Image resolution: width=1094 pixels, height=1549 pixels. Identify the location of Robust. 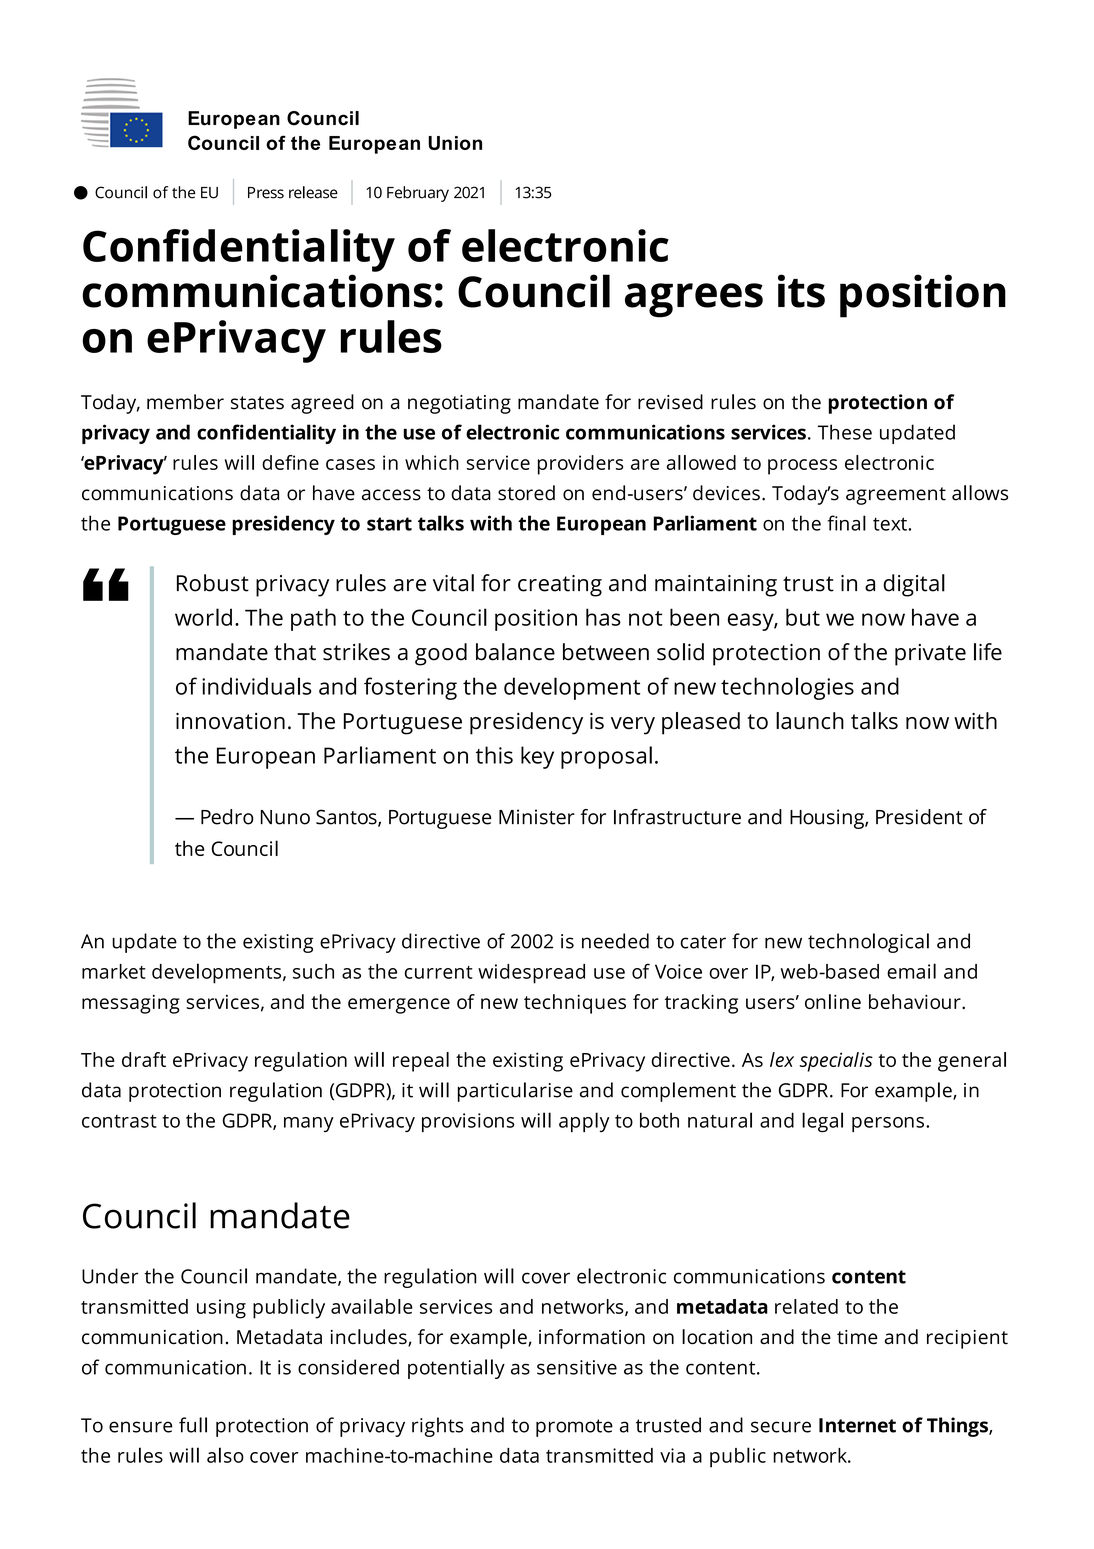
(213, 583).
